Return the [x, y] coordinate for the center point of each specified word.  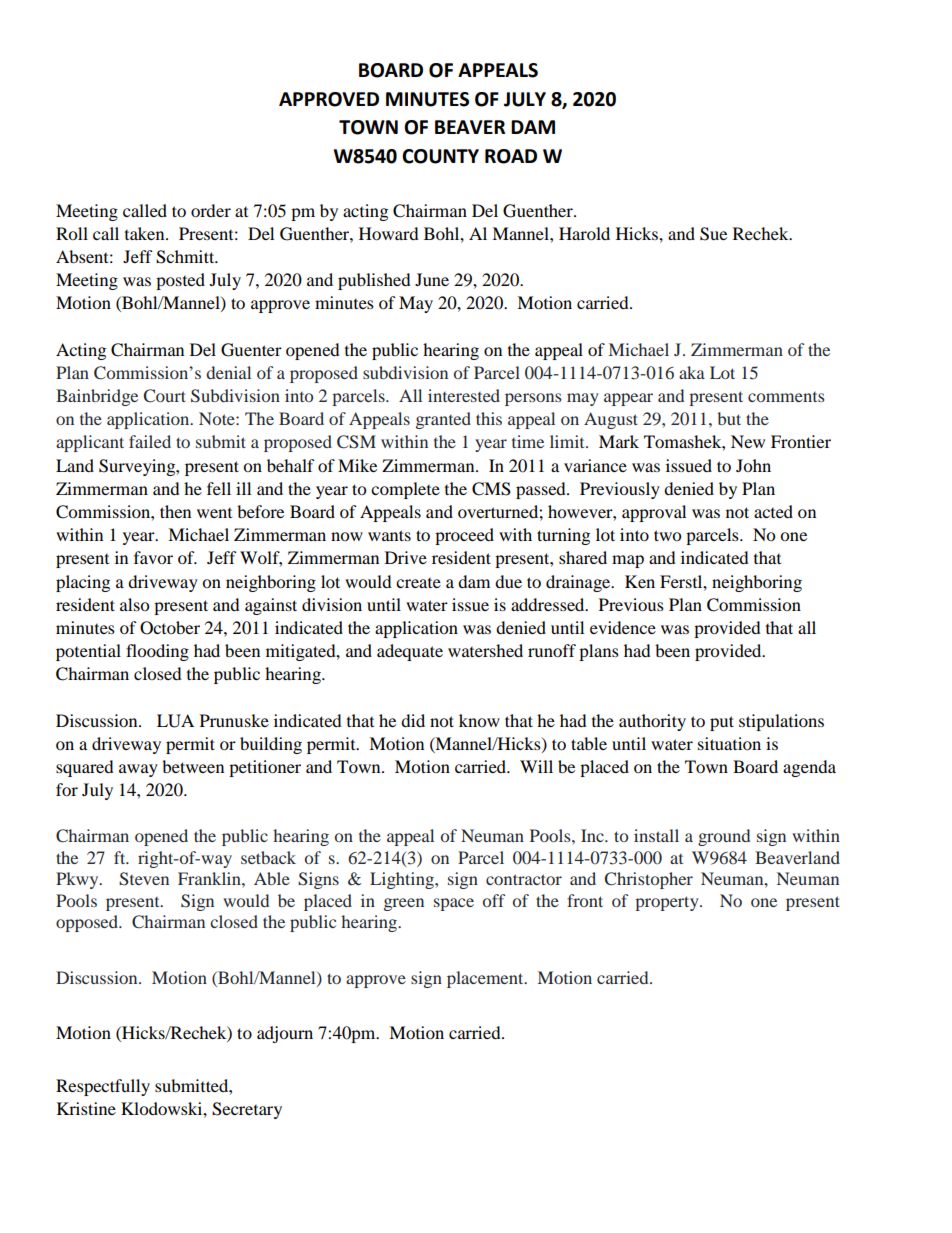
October [170, 628]
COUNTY [440, 156]
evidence [623, 627]
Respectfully [103, 1087]
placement [486, 979]
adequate [410, 652]
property [668, 903]
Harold [584, 233]
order [211, 210]
